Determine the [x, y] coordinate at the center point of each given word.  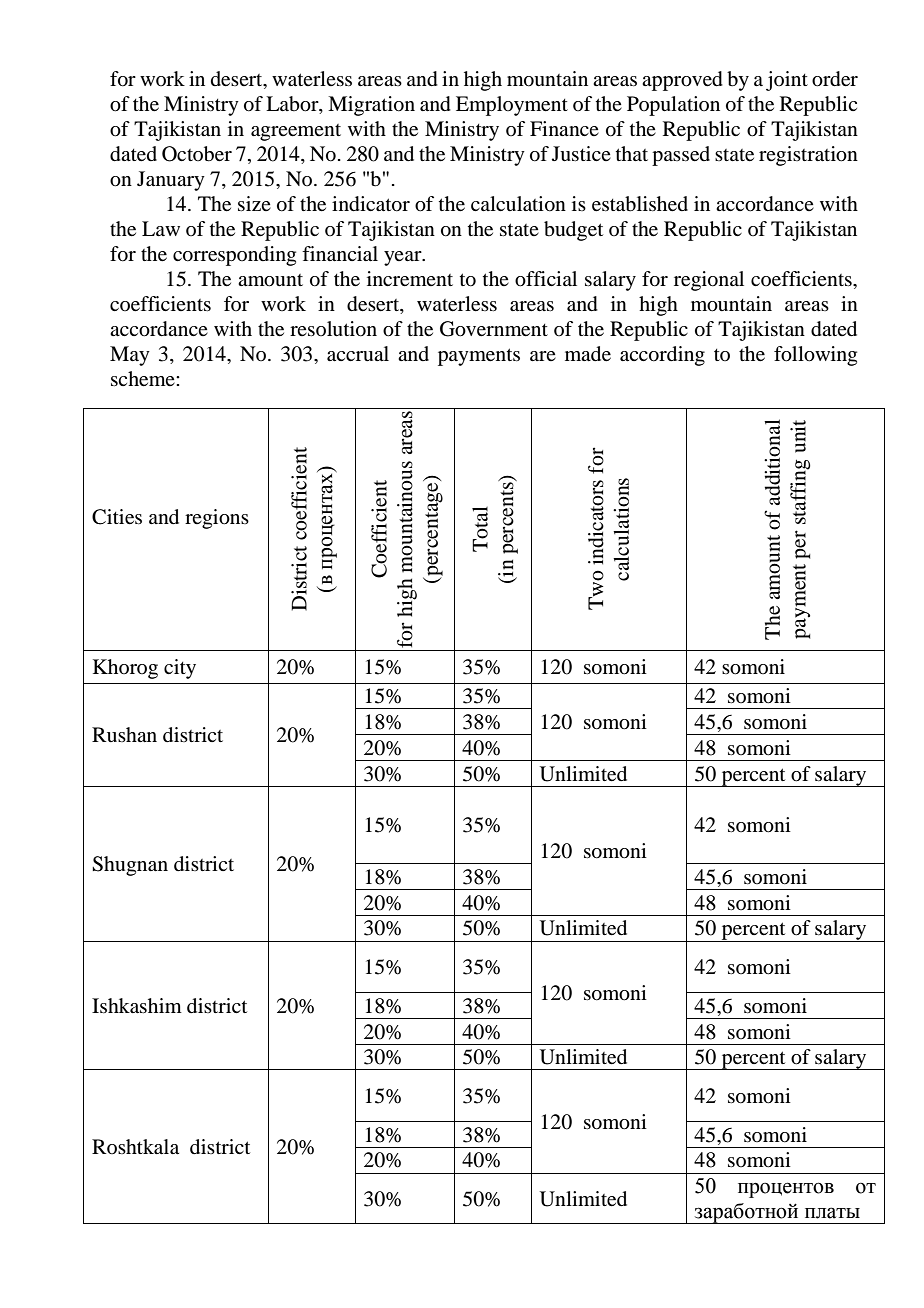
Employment [512, 106]
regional [709, 281]
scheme [144, 379]
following [815, 356]
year [404, 258]
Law [161, 228]
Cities [117, 517]
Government [494, 329]
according [662, 356]
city [180, 669]
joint [787, 81]
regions [217, 519]
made [588, 354]
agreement [296, 132]
